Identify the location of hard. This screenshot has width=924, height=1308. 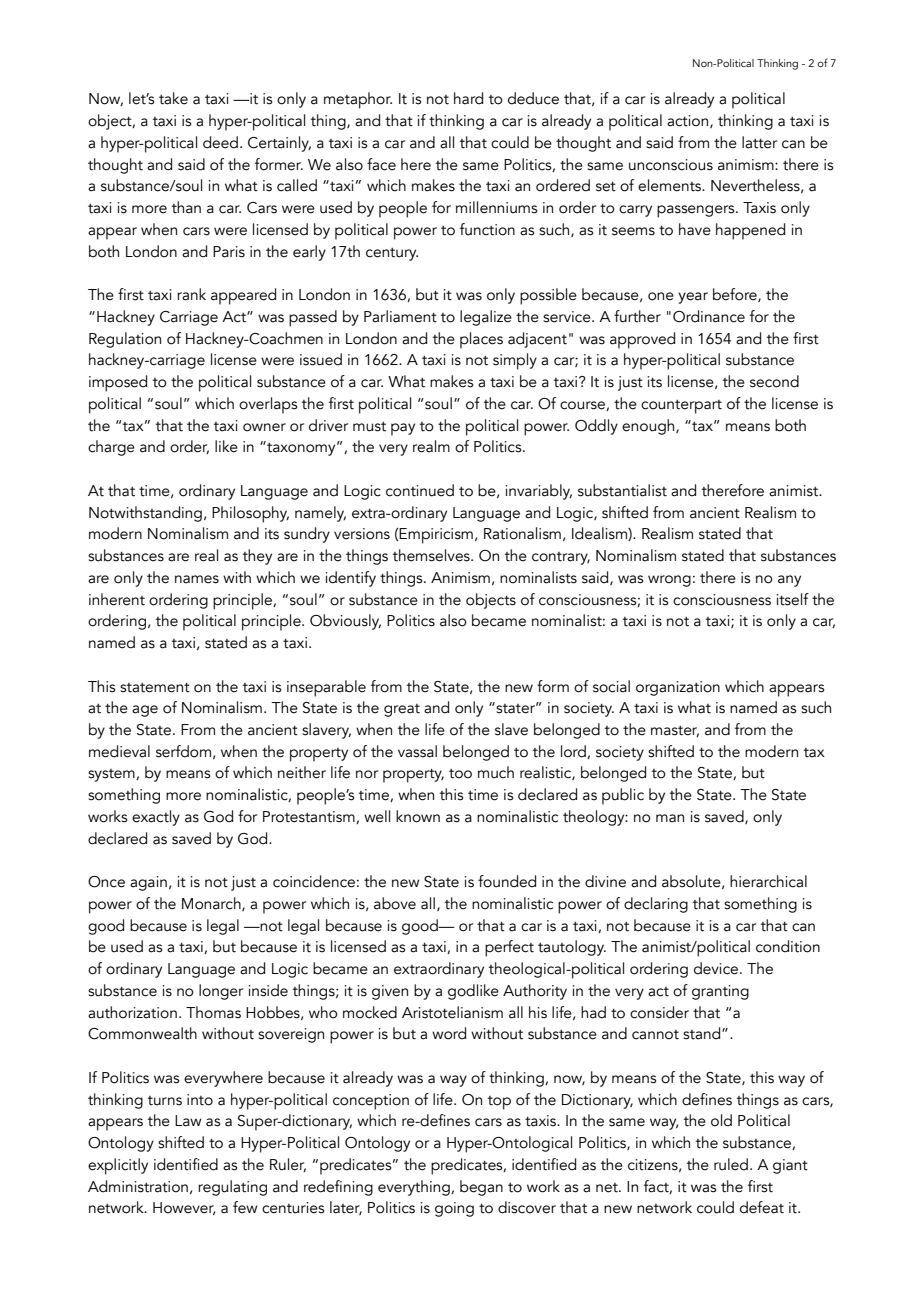
(468, 98).
